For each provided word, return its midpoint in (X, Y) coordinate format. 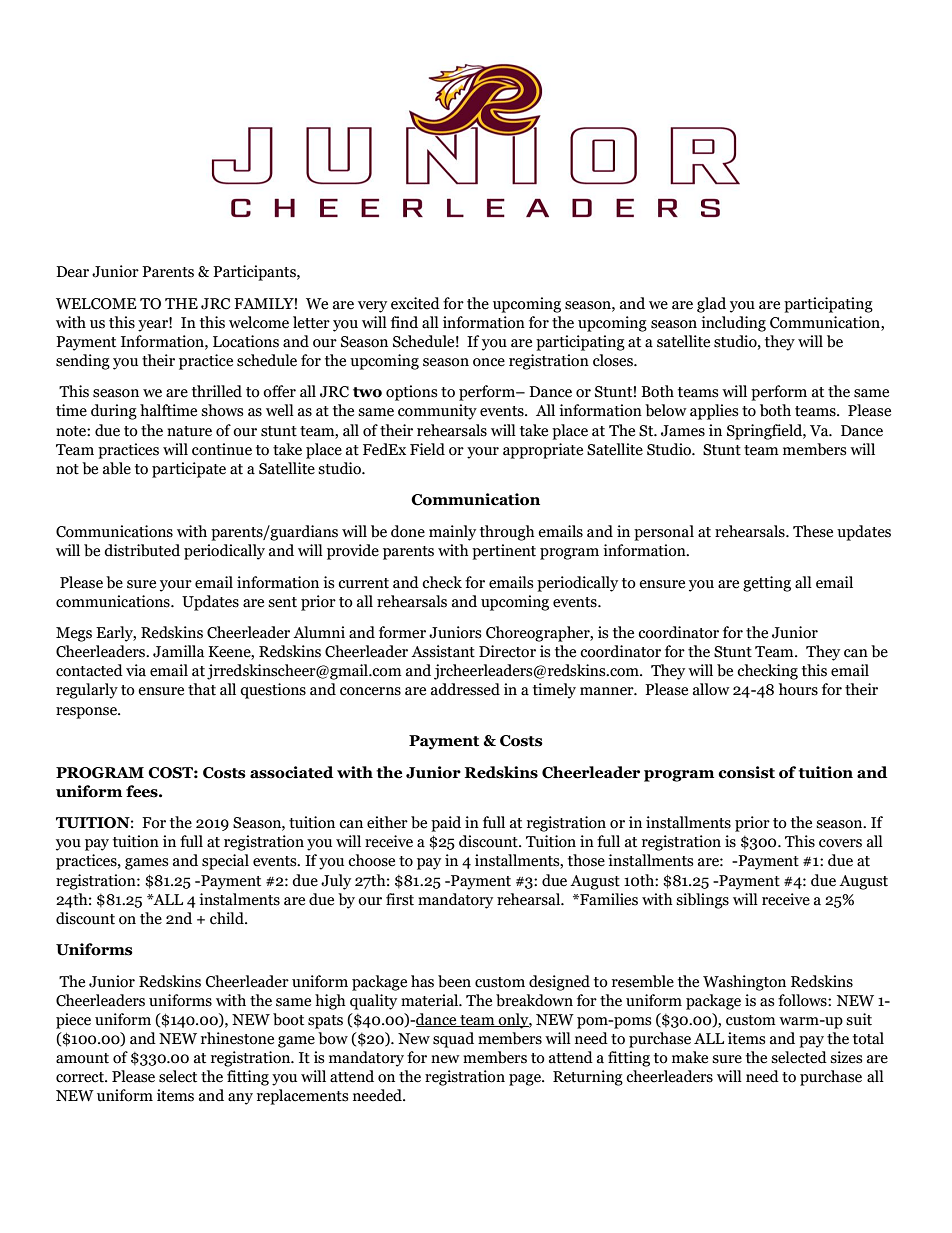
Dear (72, 272)
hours (798, 689)
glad (711, 305)
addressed (465, 689)
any (240, 1099)
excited (415, 303)
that (202, 689)
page (526, 1080)
